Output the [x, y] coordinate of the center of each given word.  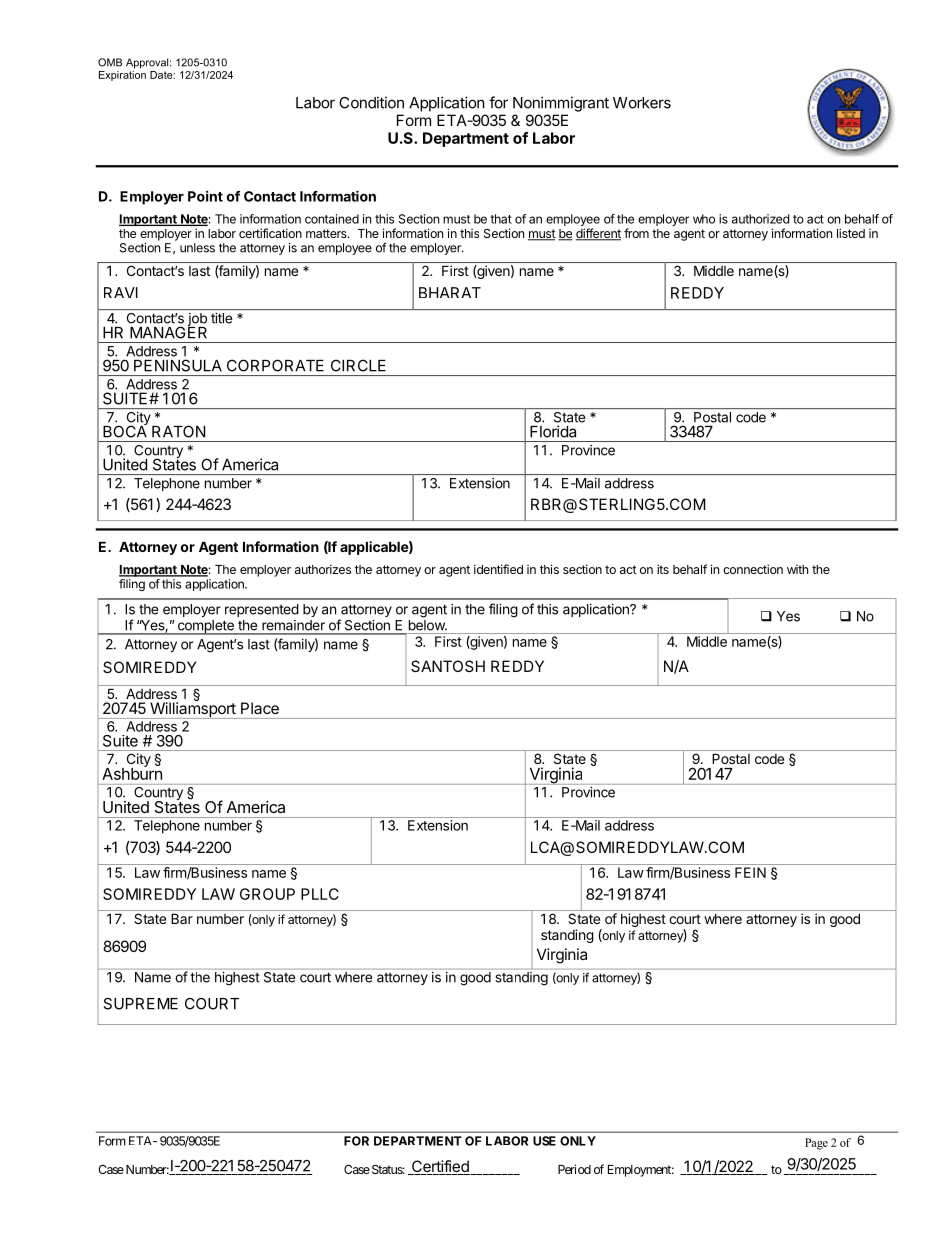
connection [753, 569]
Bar [182, 918]
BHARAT [450, 292]
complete [205, 627]
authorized [760, 219]
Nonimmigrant [561, 104]
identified [498, 569]
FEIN [750, 872]
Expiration [122, 74]
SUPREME [140, 1004]
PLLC [320, 894]
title [221, 318]
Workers [642, 103]
